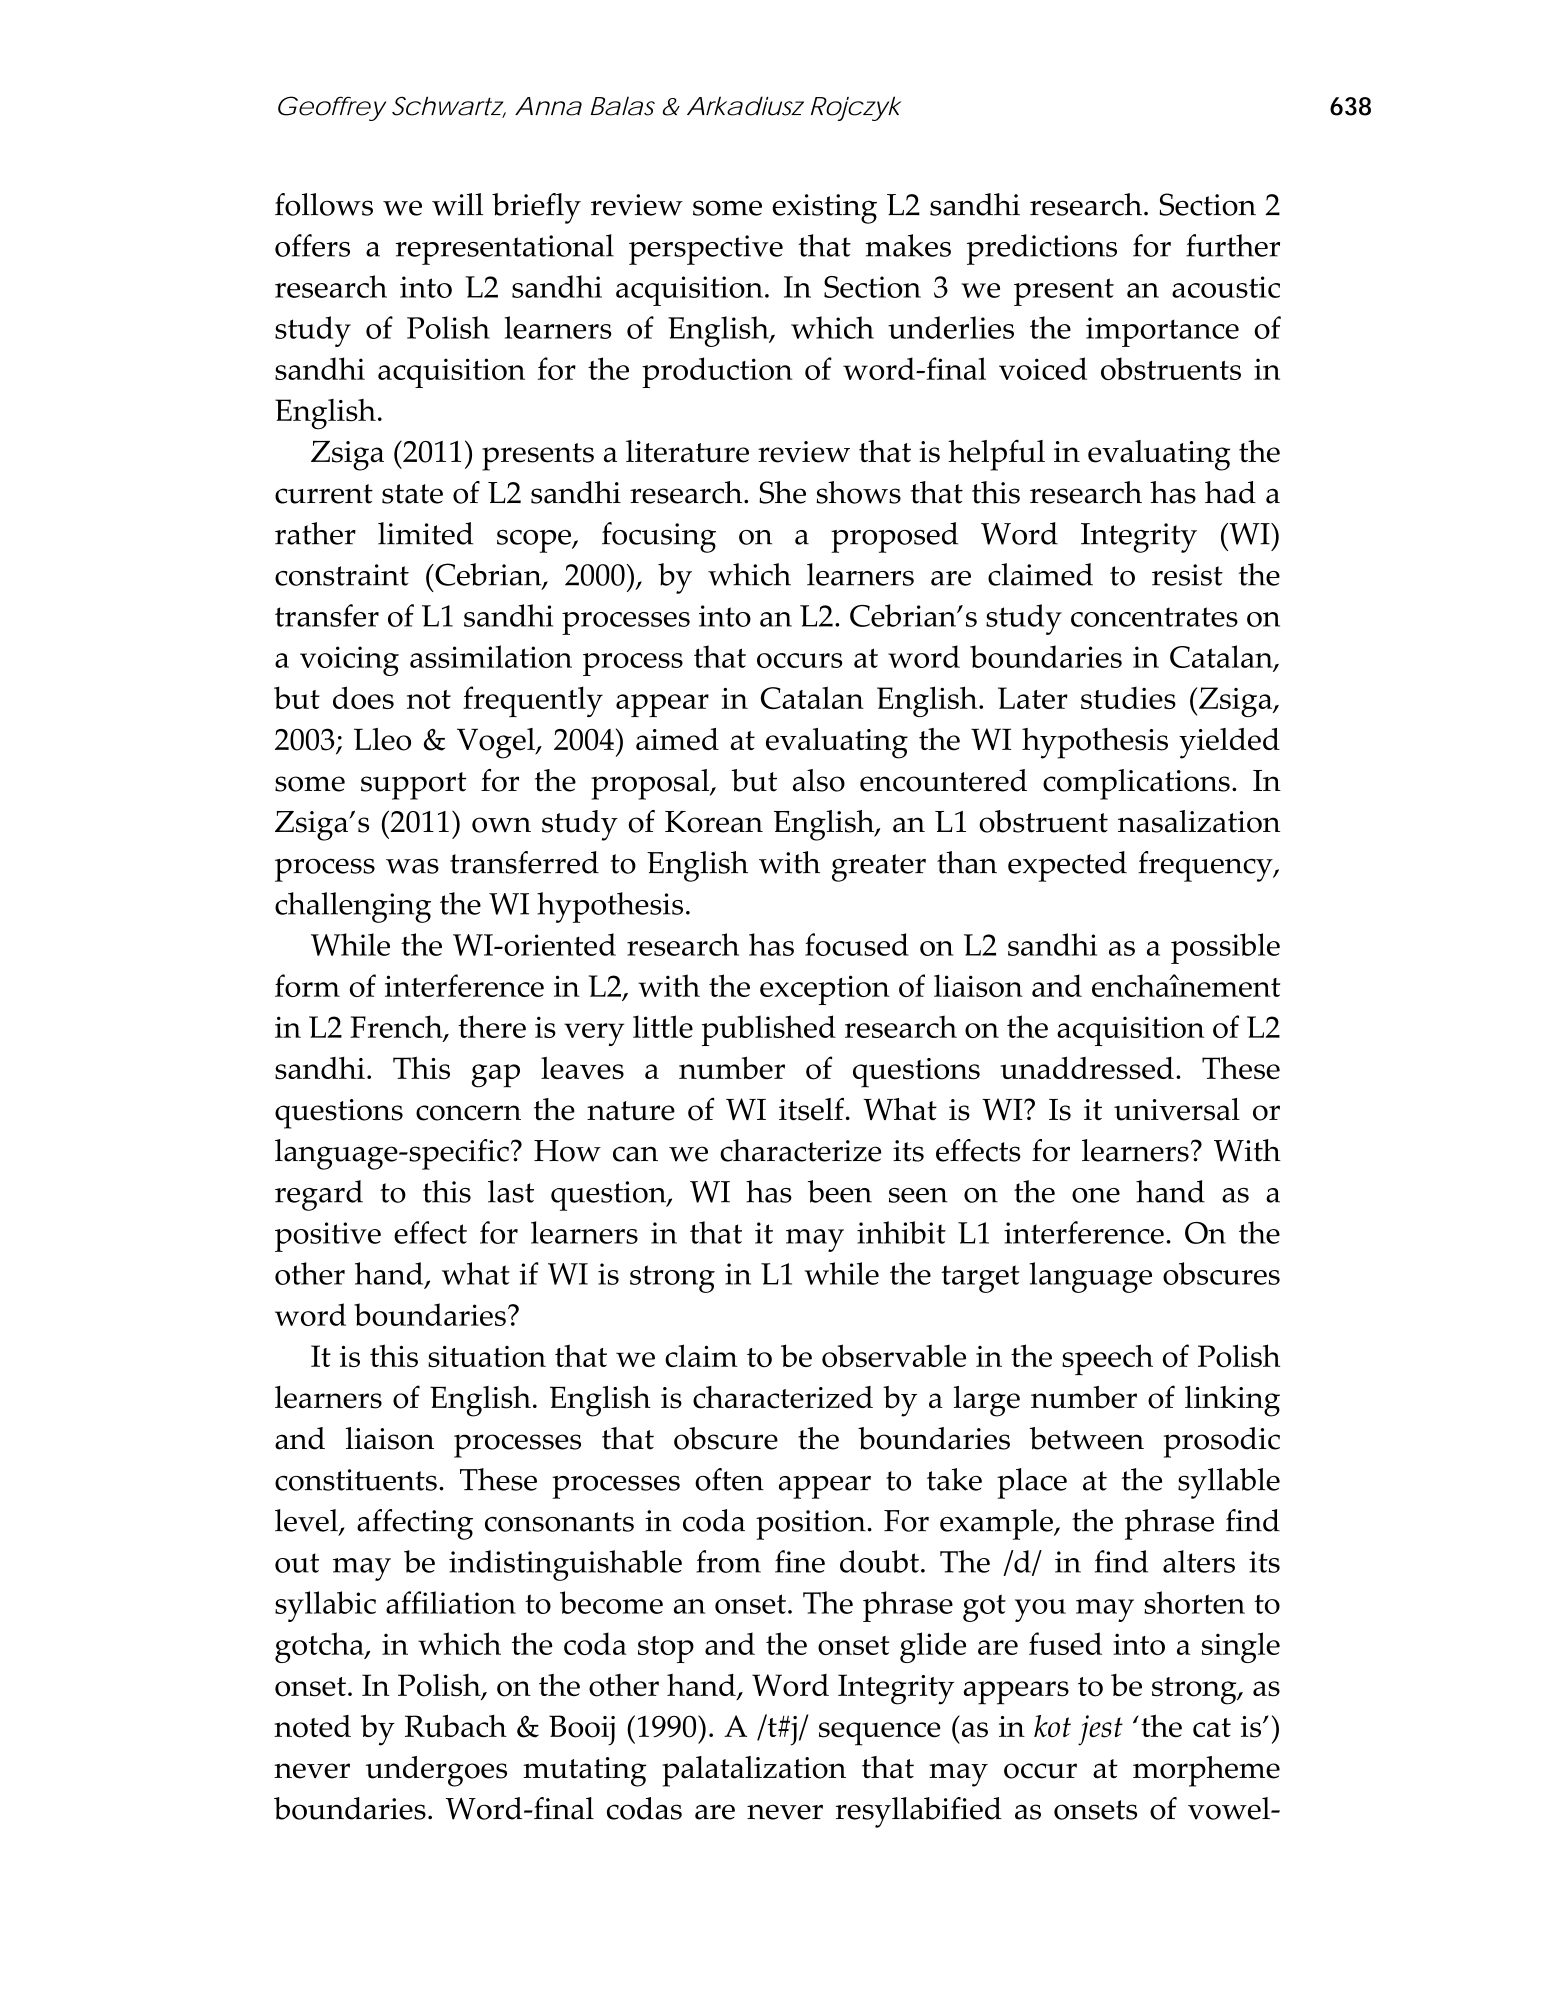  I want to click on exception, so click(825, 990).
